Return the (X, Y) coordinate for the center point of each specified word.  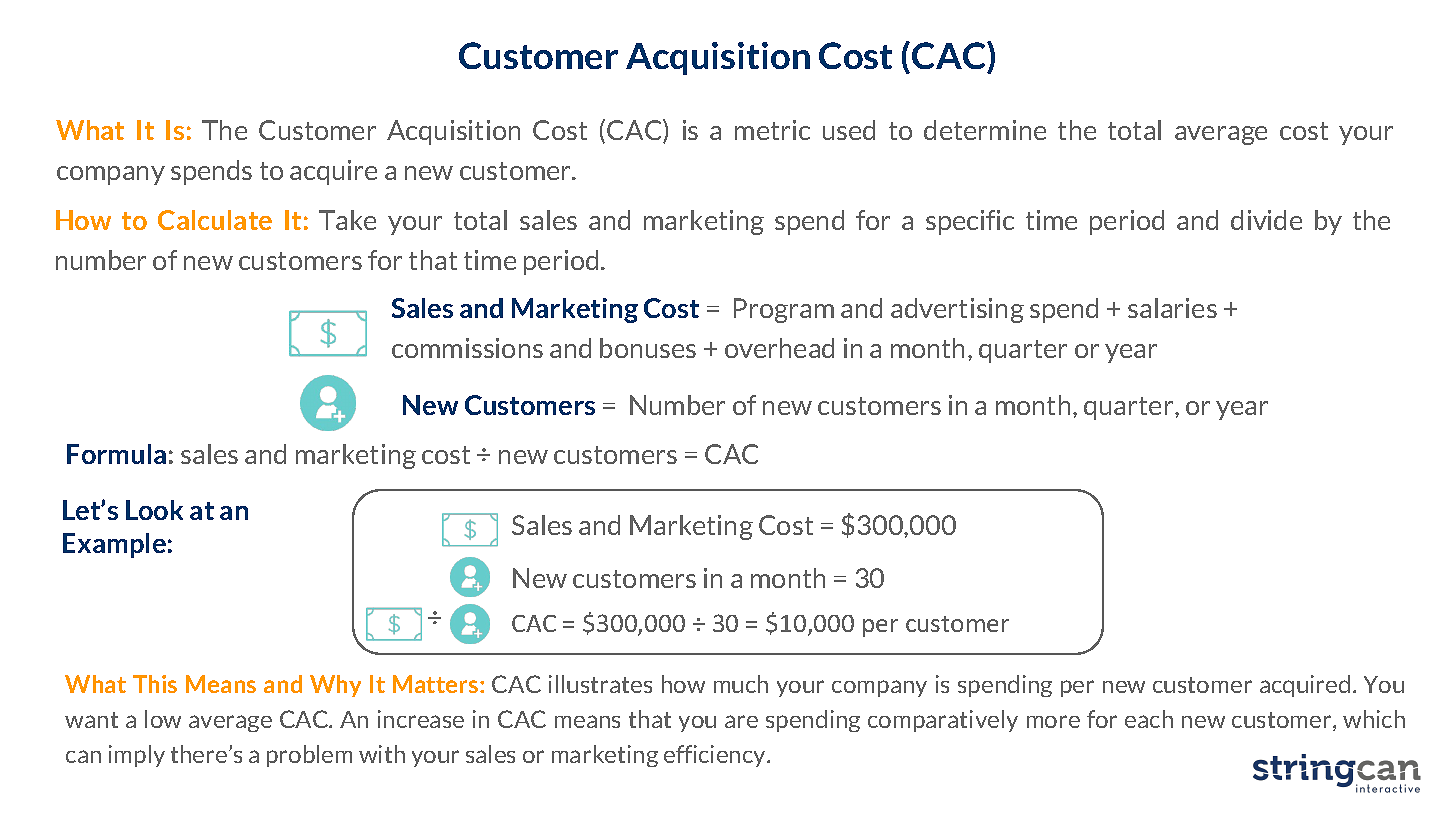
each (1149, 719)
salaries (1172, 308)
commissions (467, 348)
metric (772, 130)
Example (114, 545)
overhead (779, 348)
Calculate (215, 220)
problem (309, 756)
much (741, 684)
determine (985, 130)
